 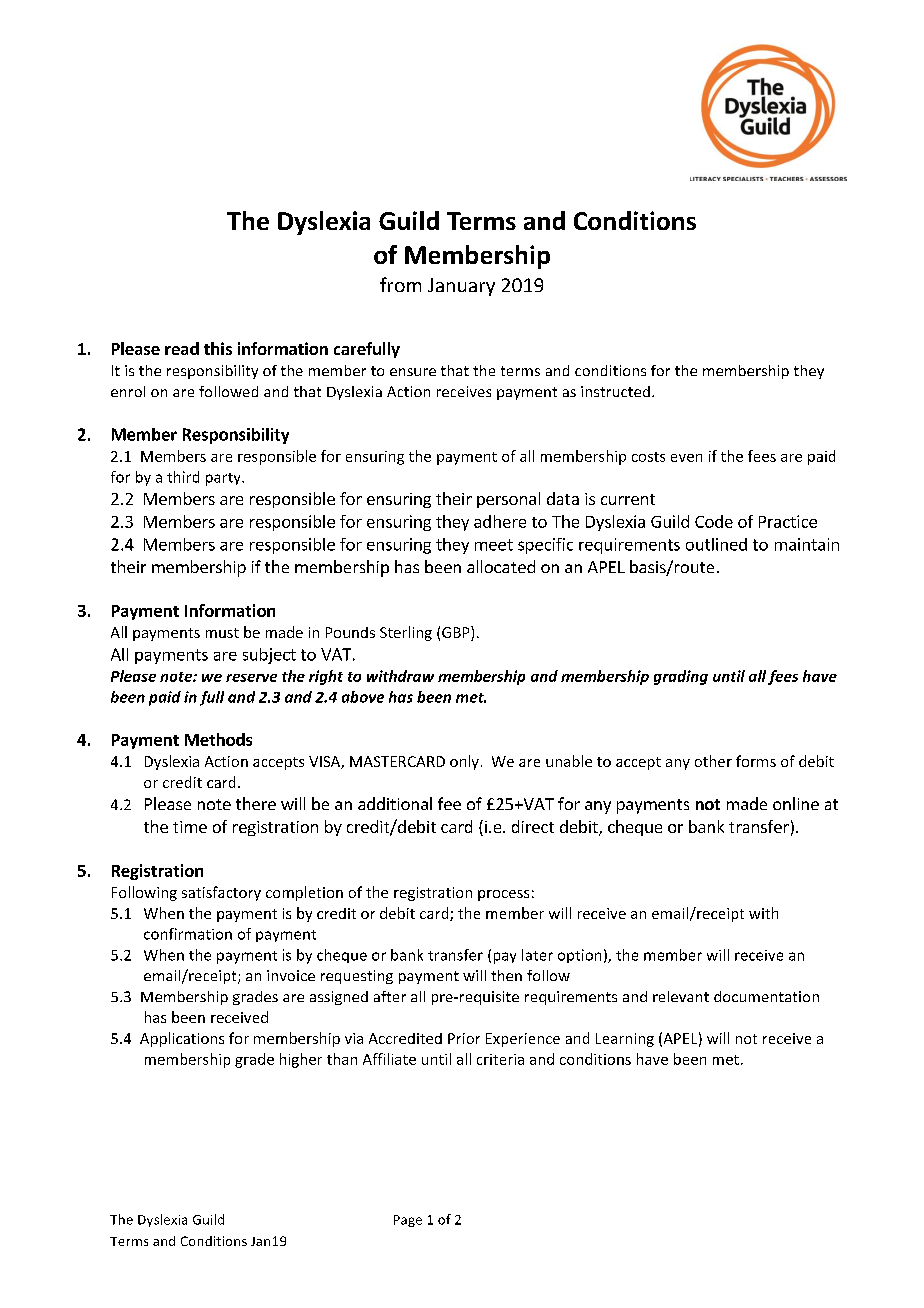 What do you see at coordinates (500, 1059) in the screenshot?
I see `criteria` at bounding box center [500, 1059].
